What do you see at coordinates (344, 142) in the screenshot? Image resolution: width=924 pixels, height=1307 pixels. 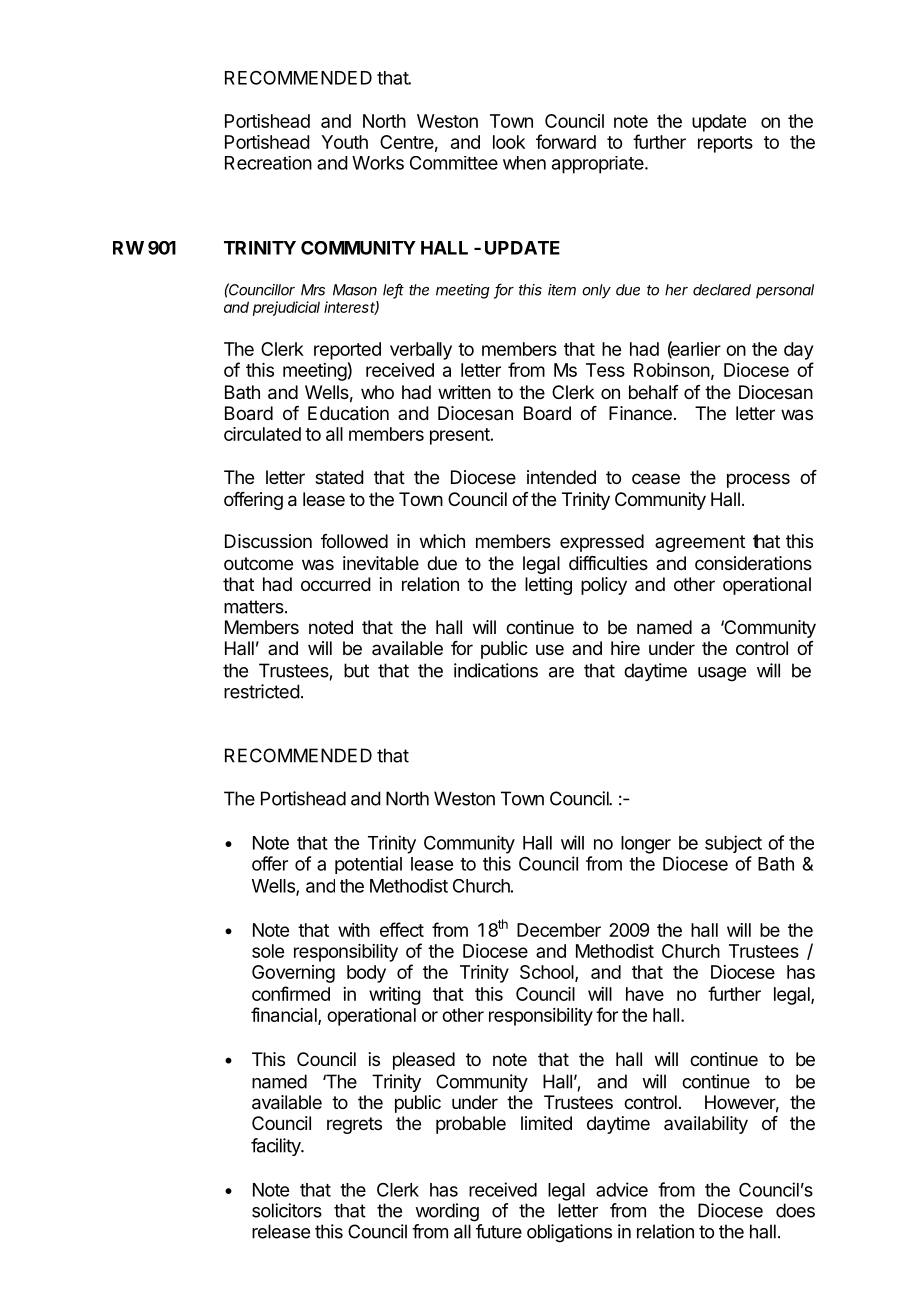 I see `Youth` at bounding box center [344, 142].
